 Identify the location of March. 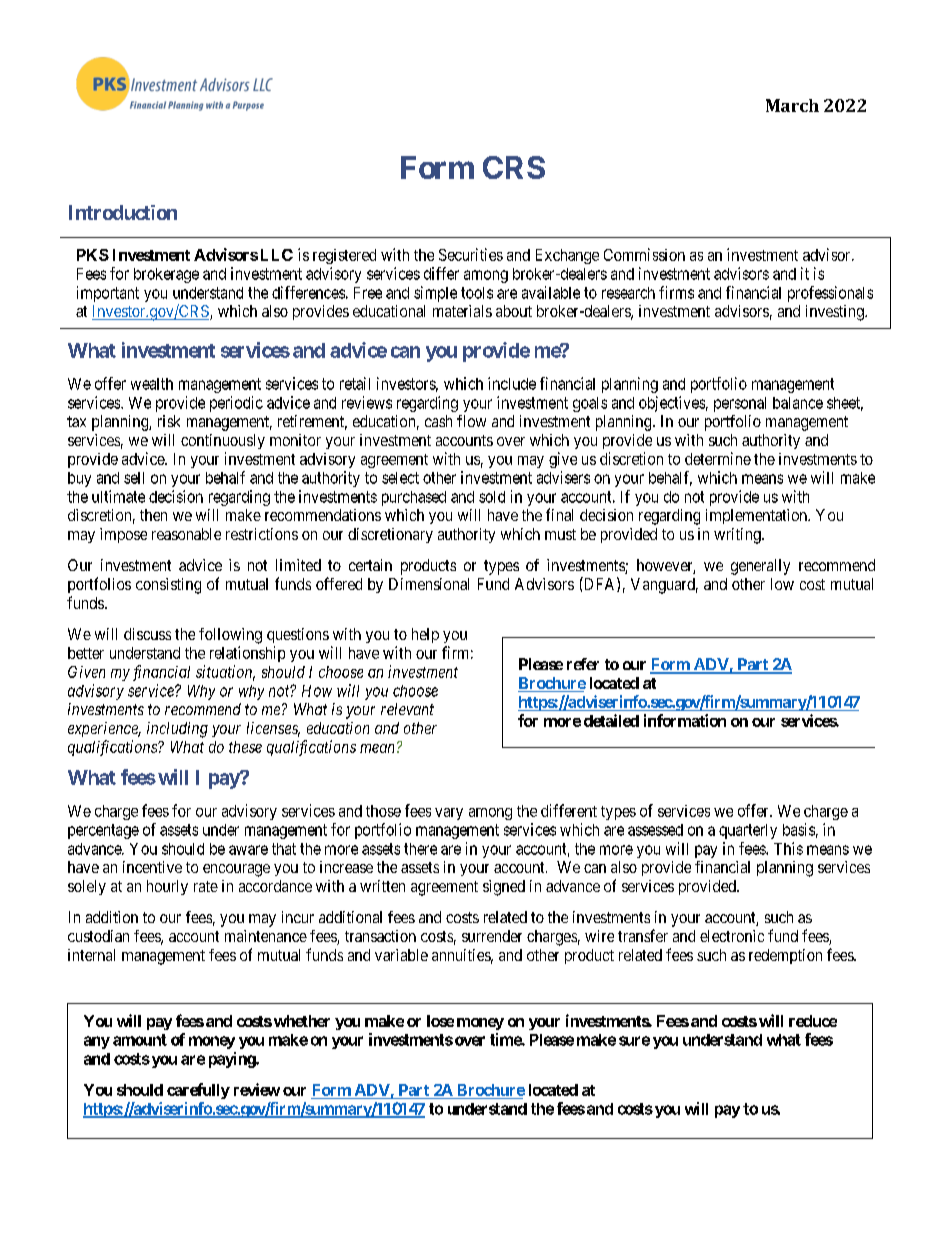
(792, 105).
